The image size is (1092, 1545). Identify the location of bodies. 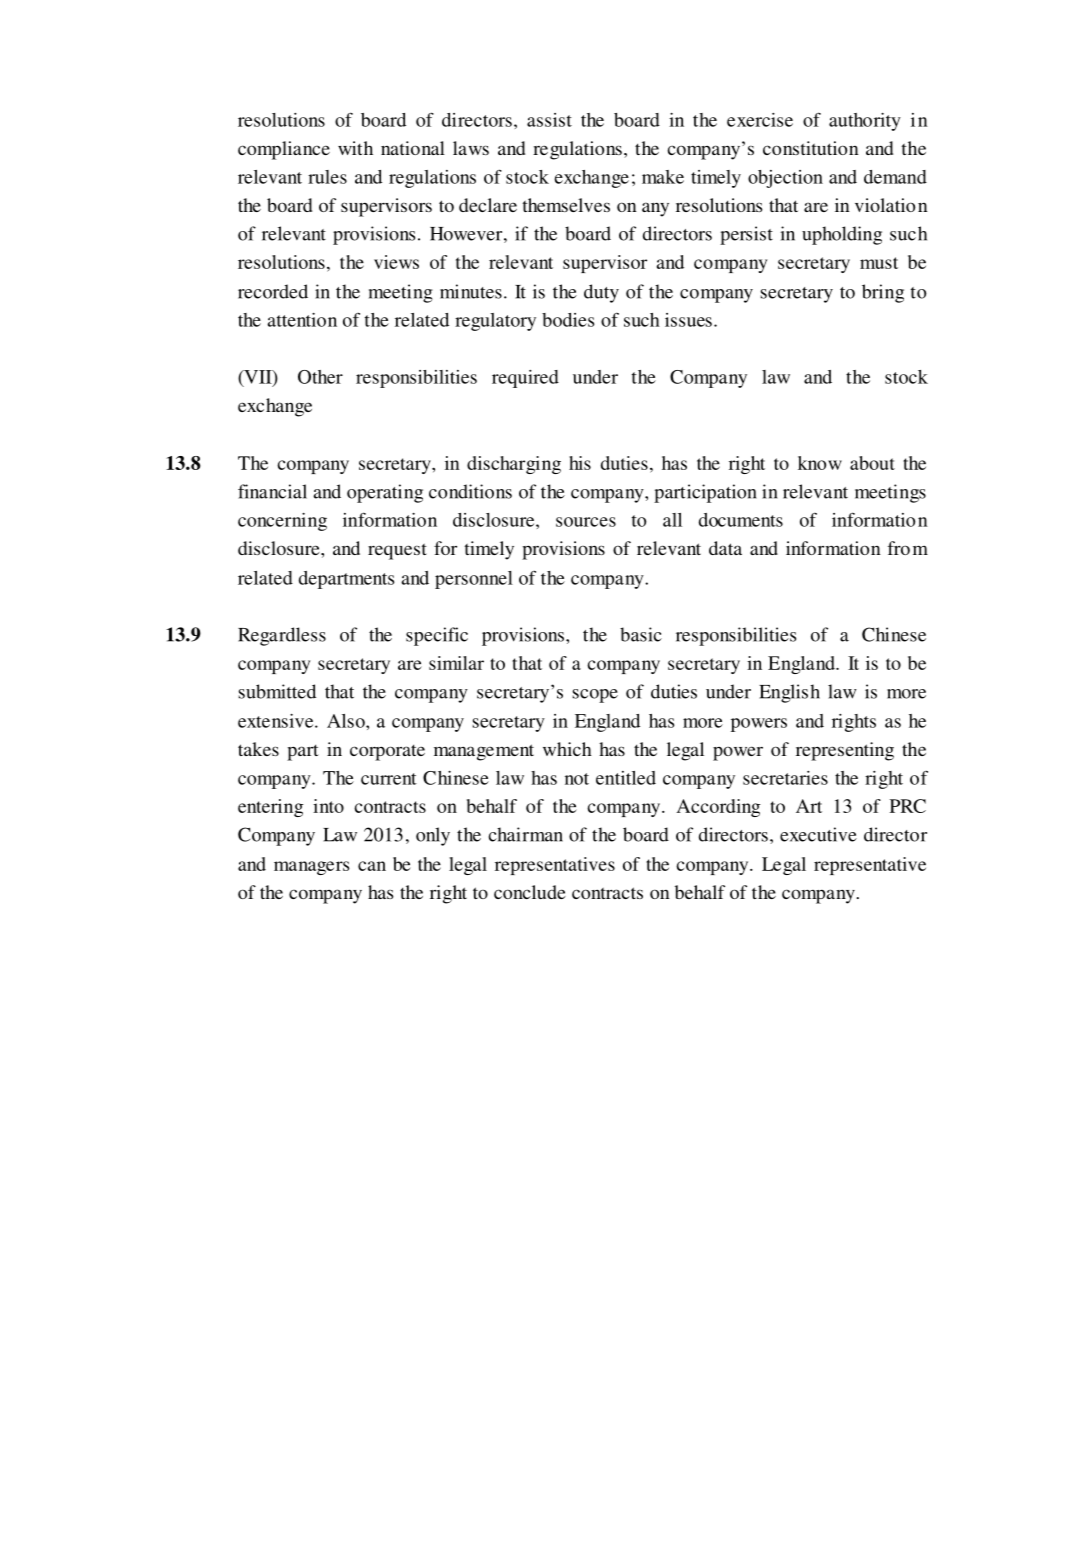
(568, 320).
